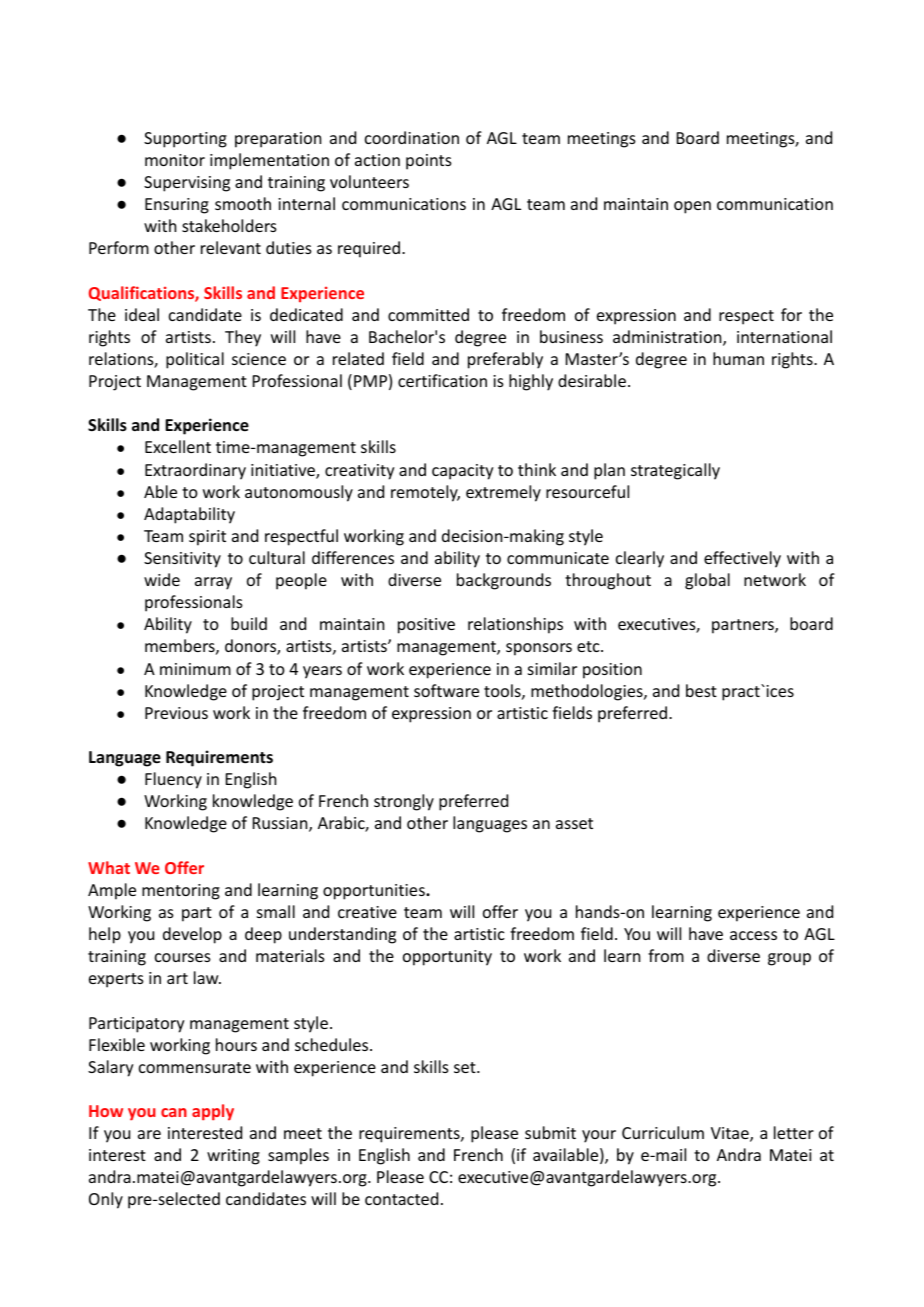 This document has height=1307, width=924. Describe the element at coordinates (753, 935) in the document. I see `access` at that location.
